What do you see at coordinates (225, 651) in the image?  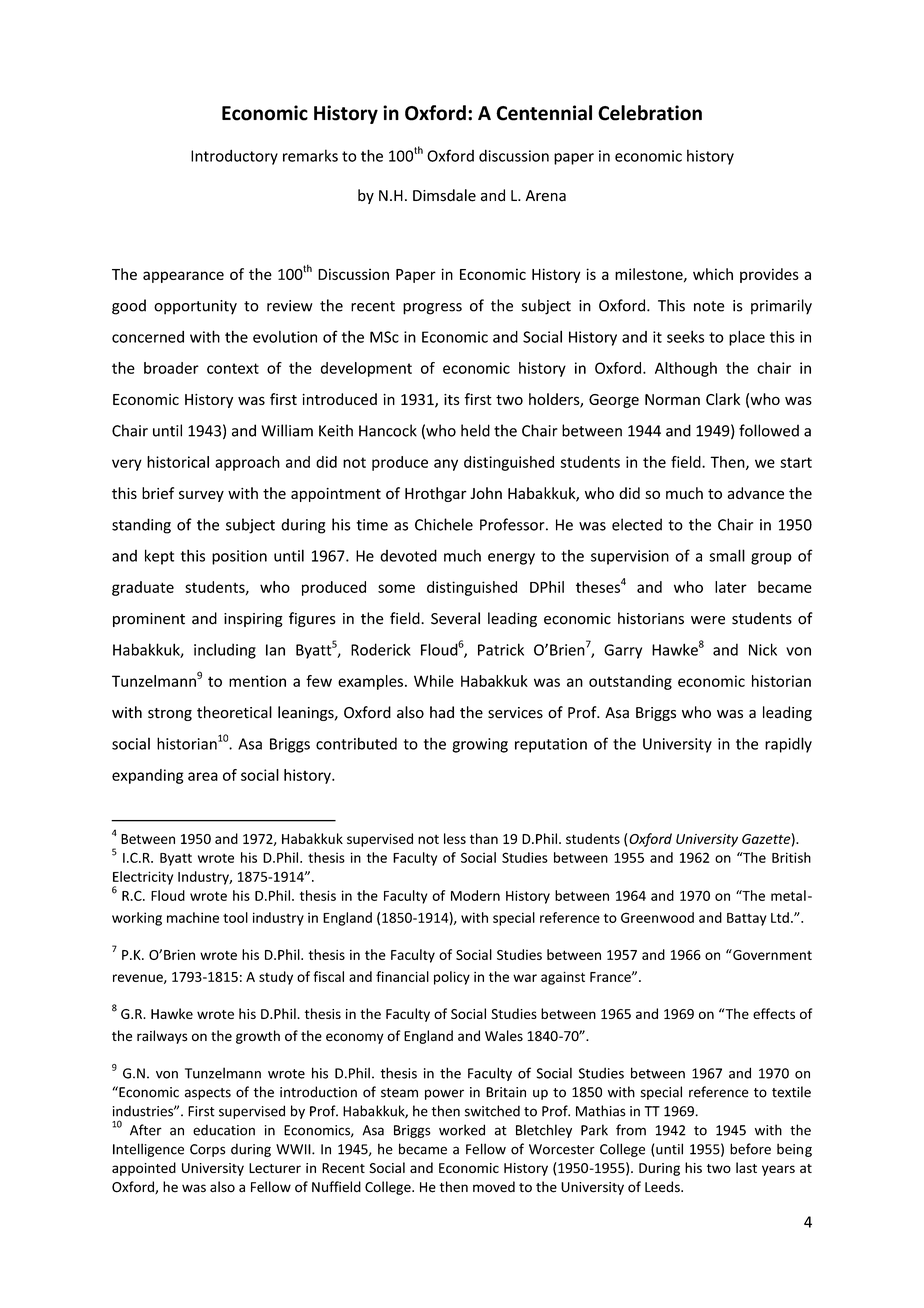 I see `including` at bounding box center [225, 651].
